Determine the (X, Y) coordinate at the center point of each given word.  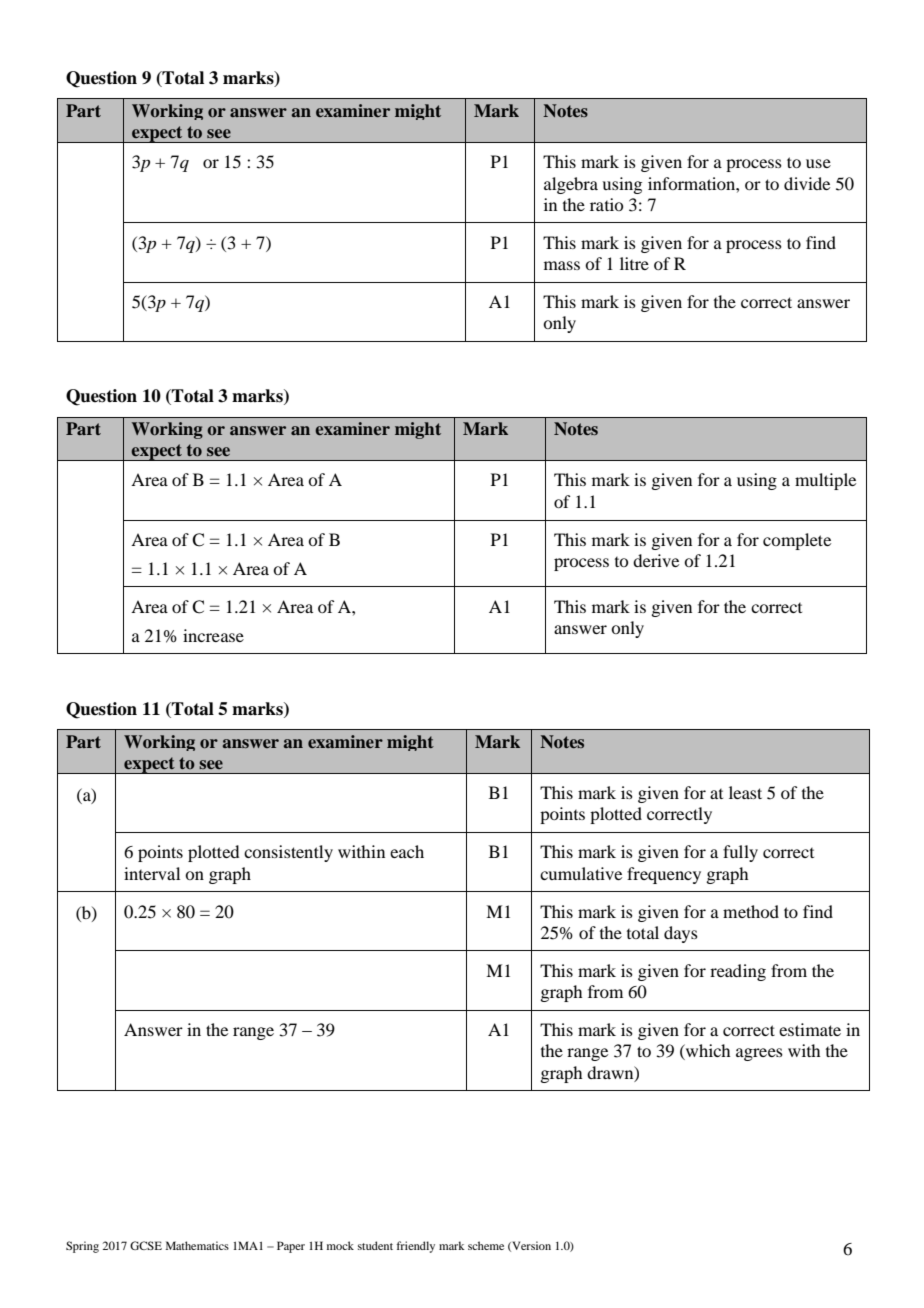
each (407, 851)
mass (562, 265)
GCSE (146, 1245)
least (745, 792)
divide (807, 183)
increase (213, 635)
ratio (606, 204)
